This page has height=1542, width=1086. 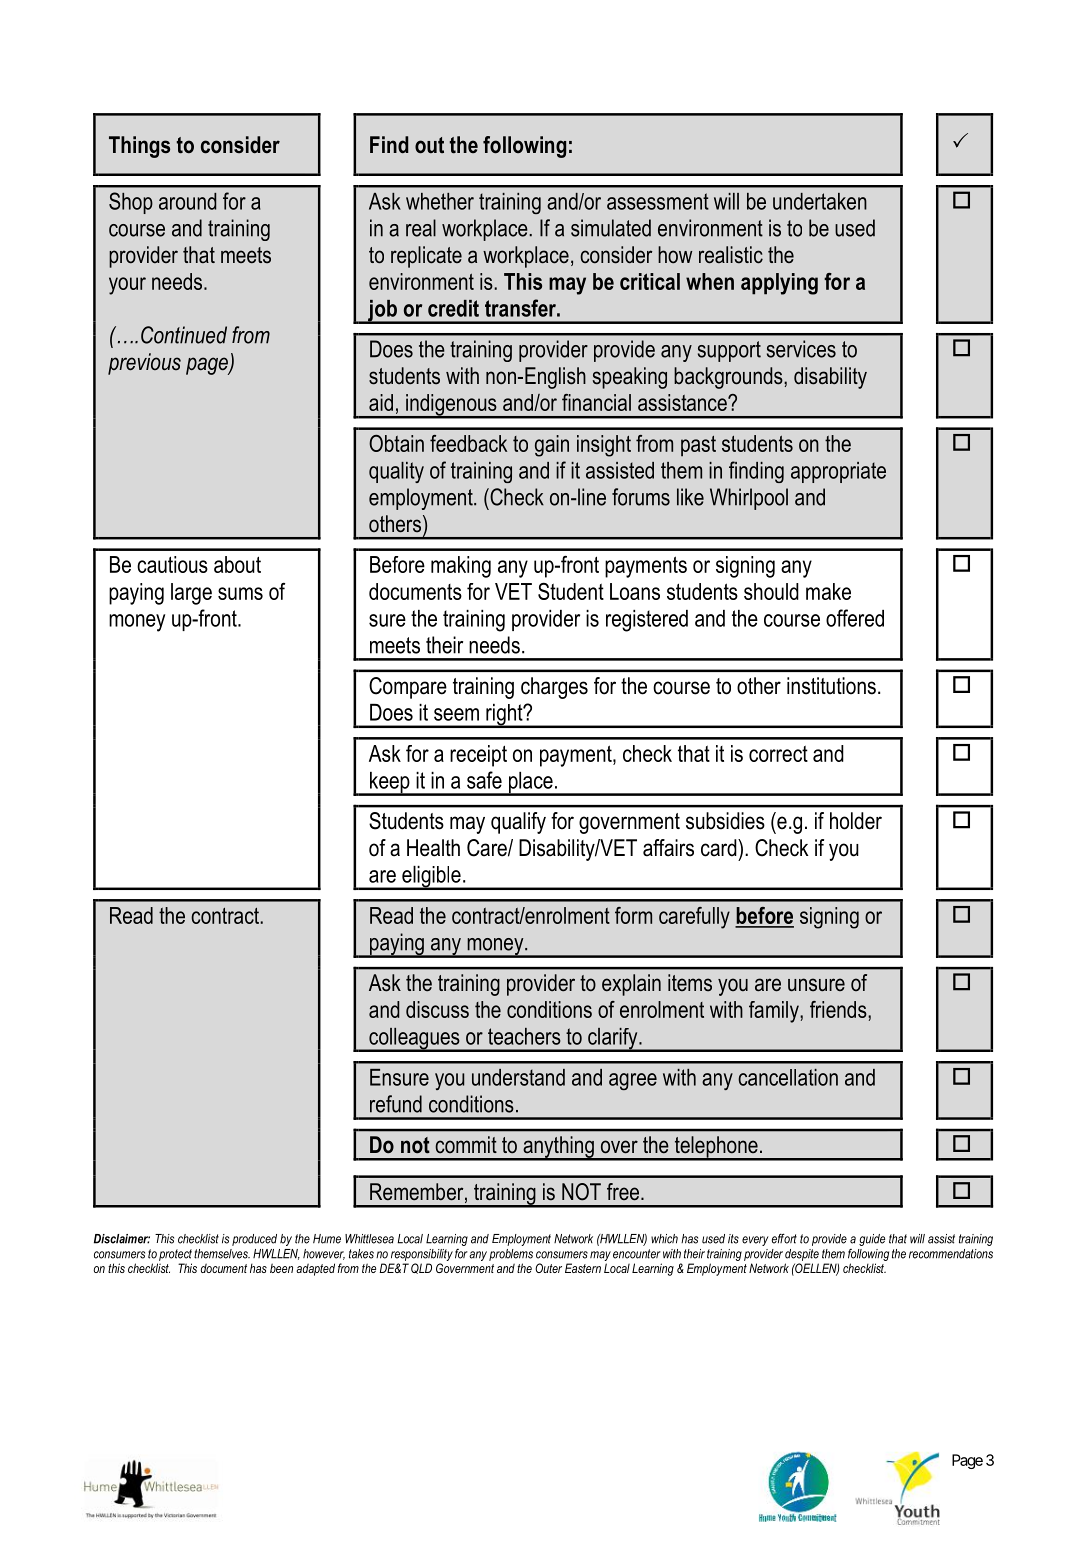 I want to click on making, so click(x=461, y=567).
